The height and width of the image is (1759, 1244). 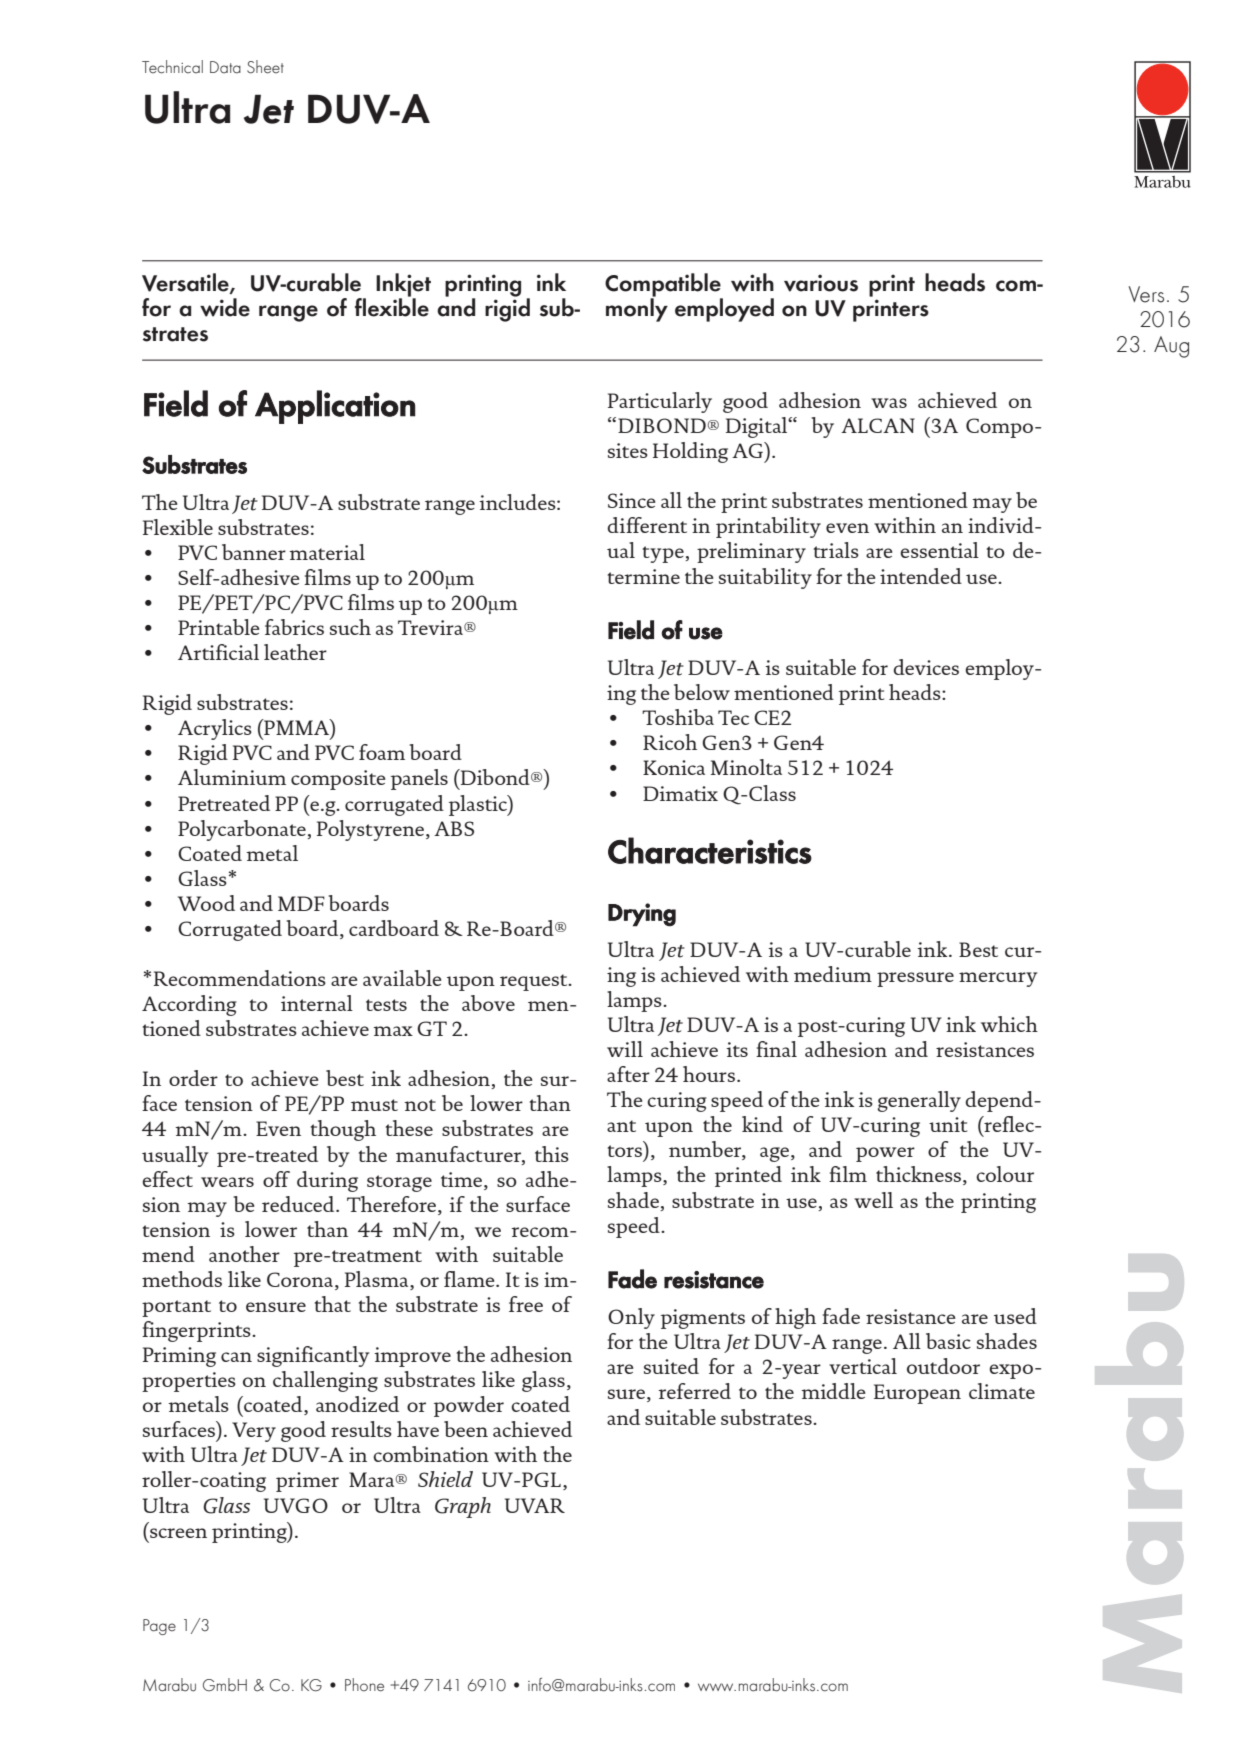 I want to click on Since, so click(x=632, y=500).
